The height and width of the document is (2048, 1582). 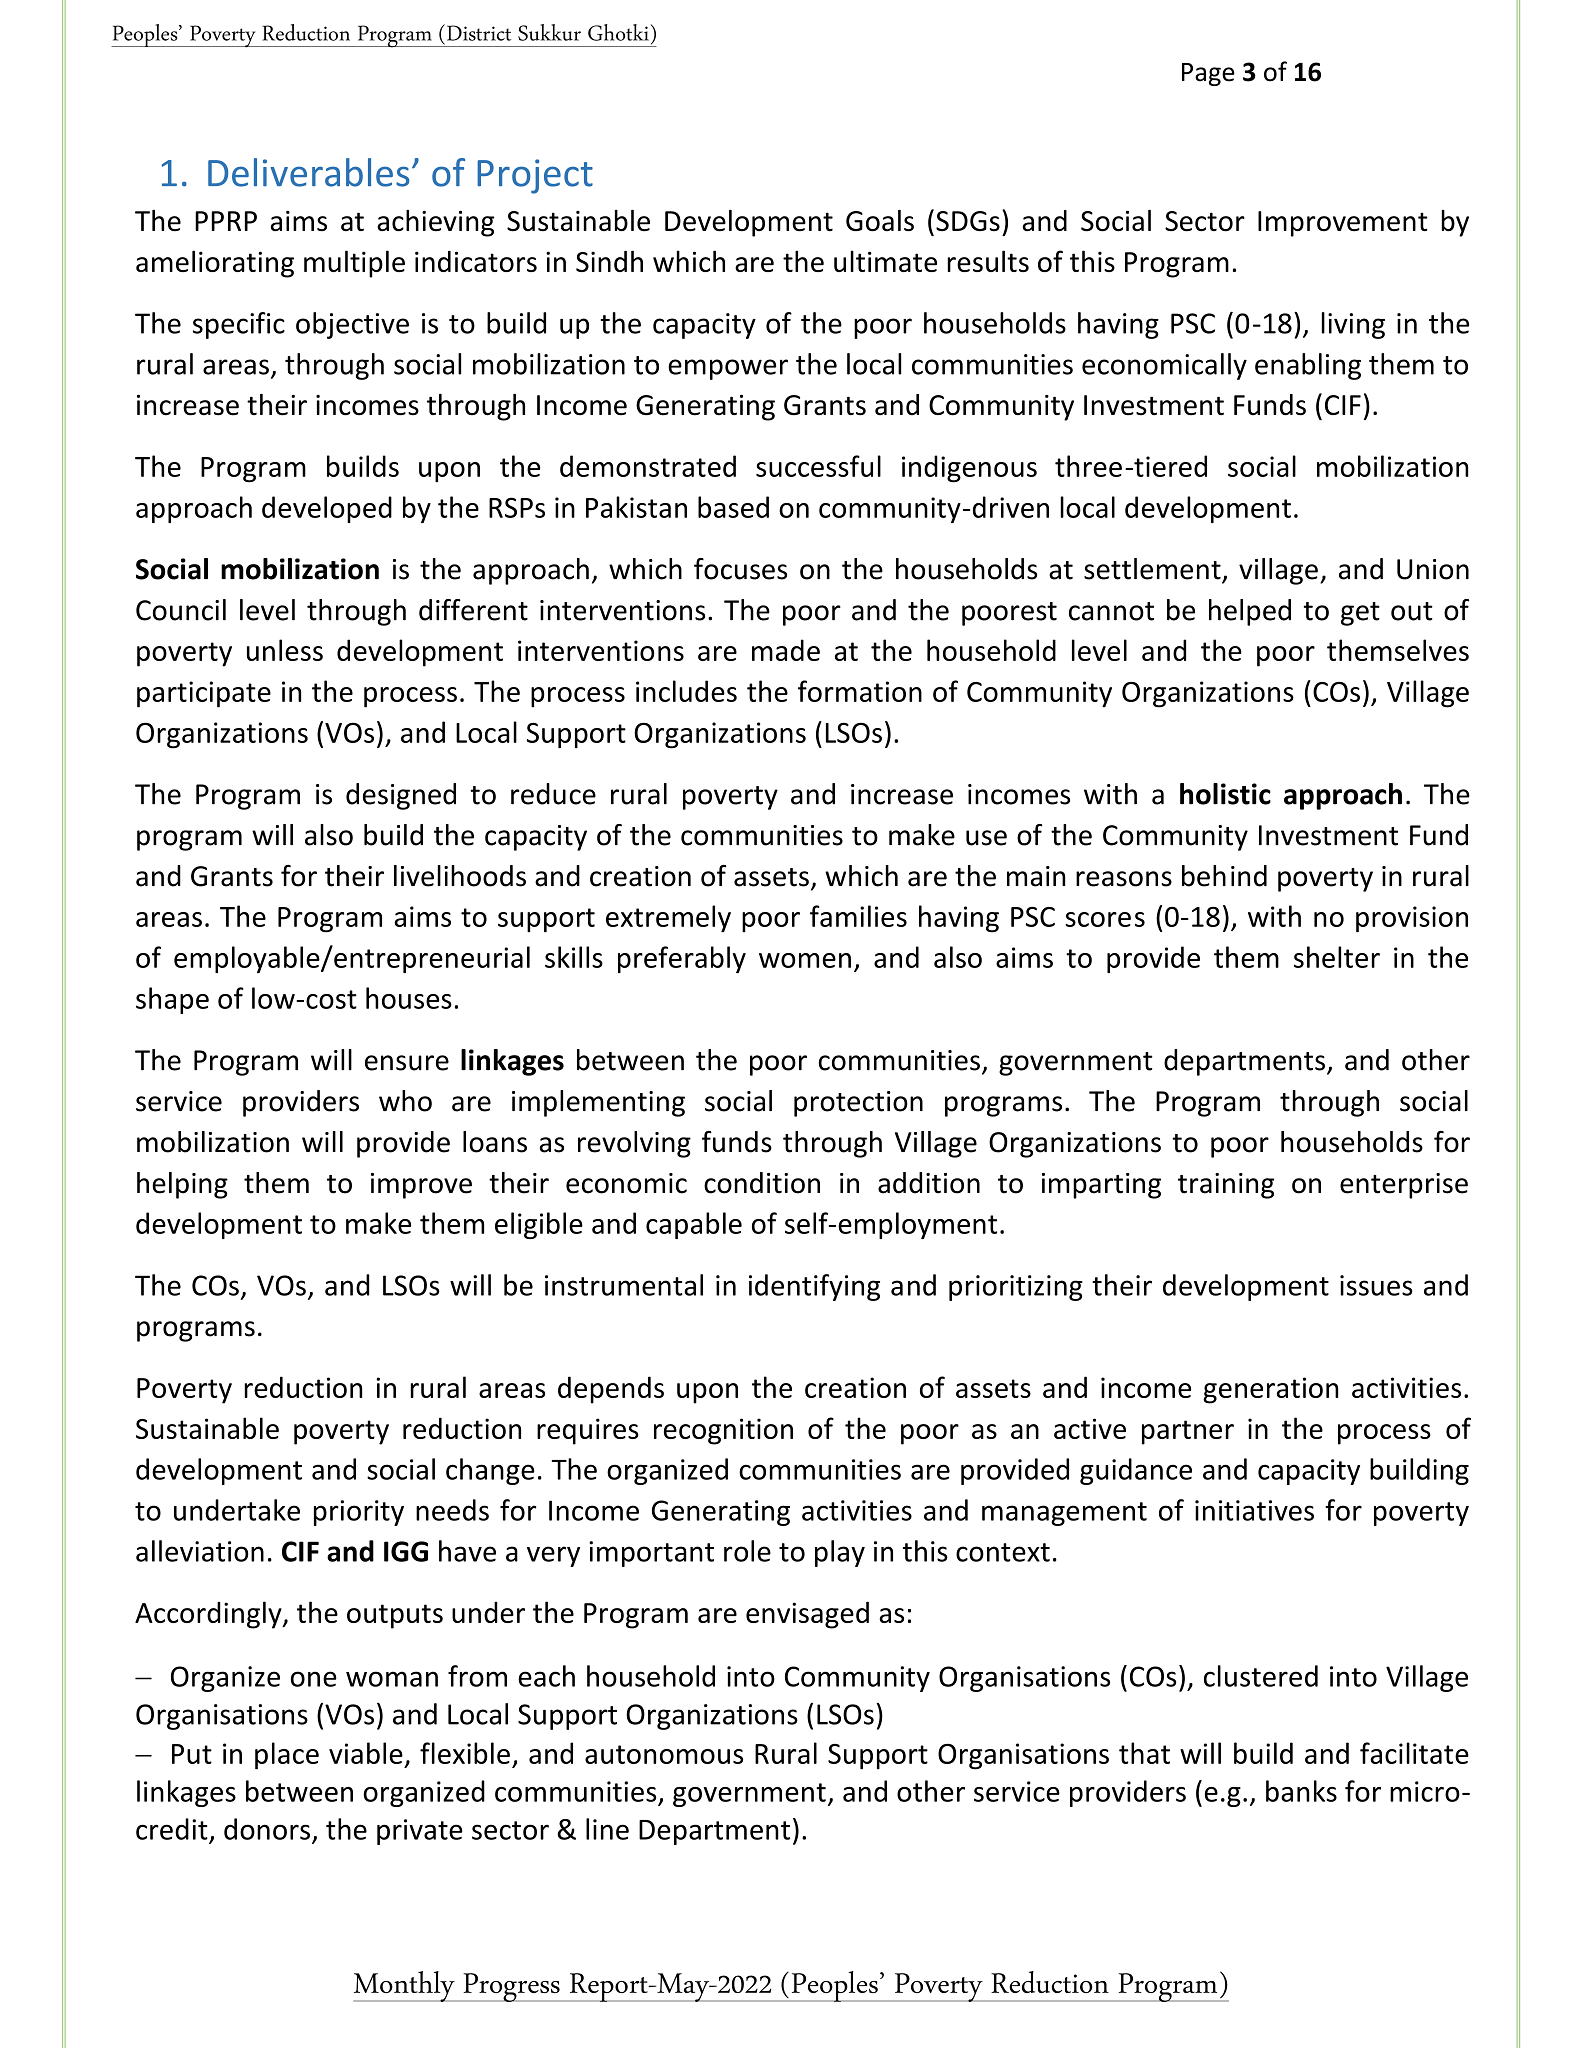 I want to click on condition, so click(x=762, y=1183).
